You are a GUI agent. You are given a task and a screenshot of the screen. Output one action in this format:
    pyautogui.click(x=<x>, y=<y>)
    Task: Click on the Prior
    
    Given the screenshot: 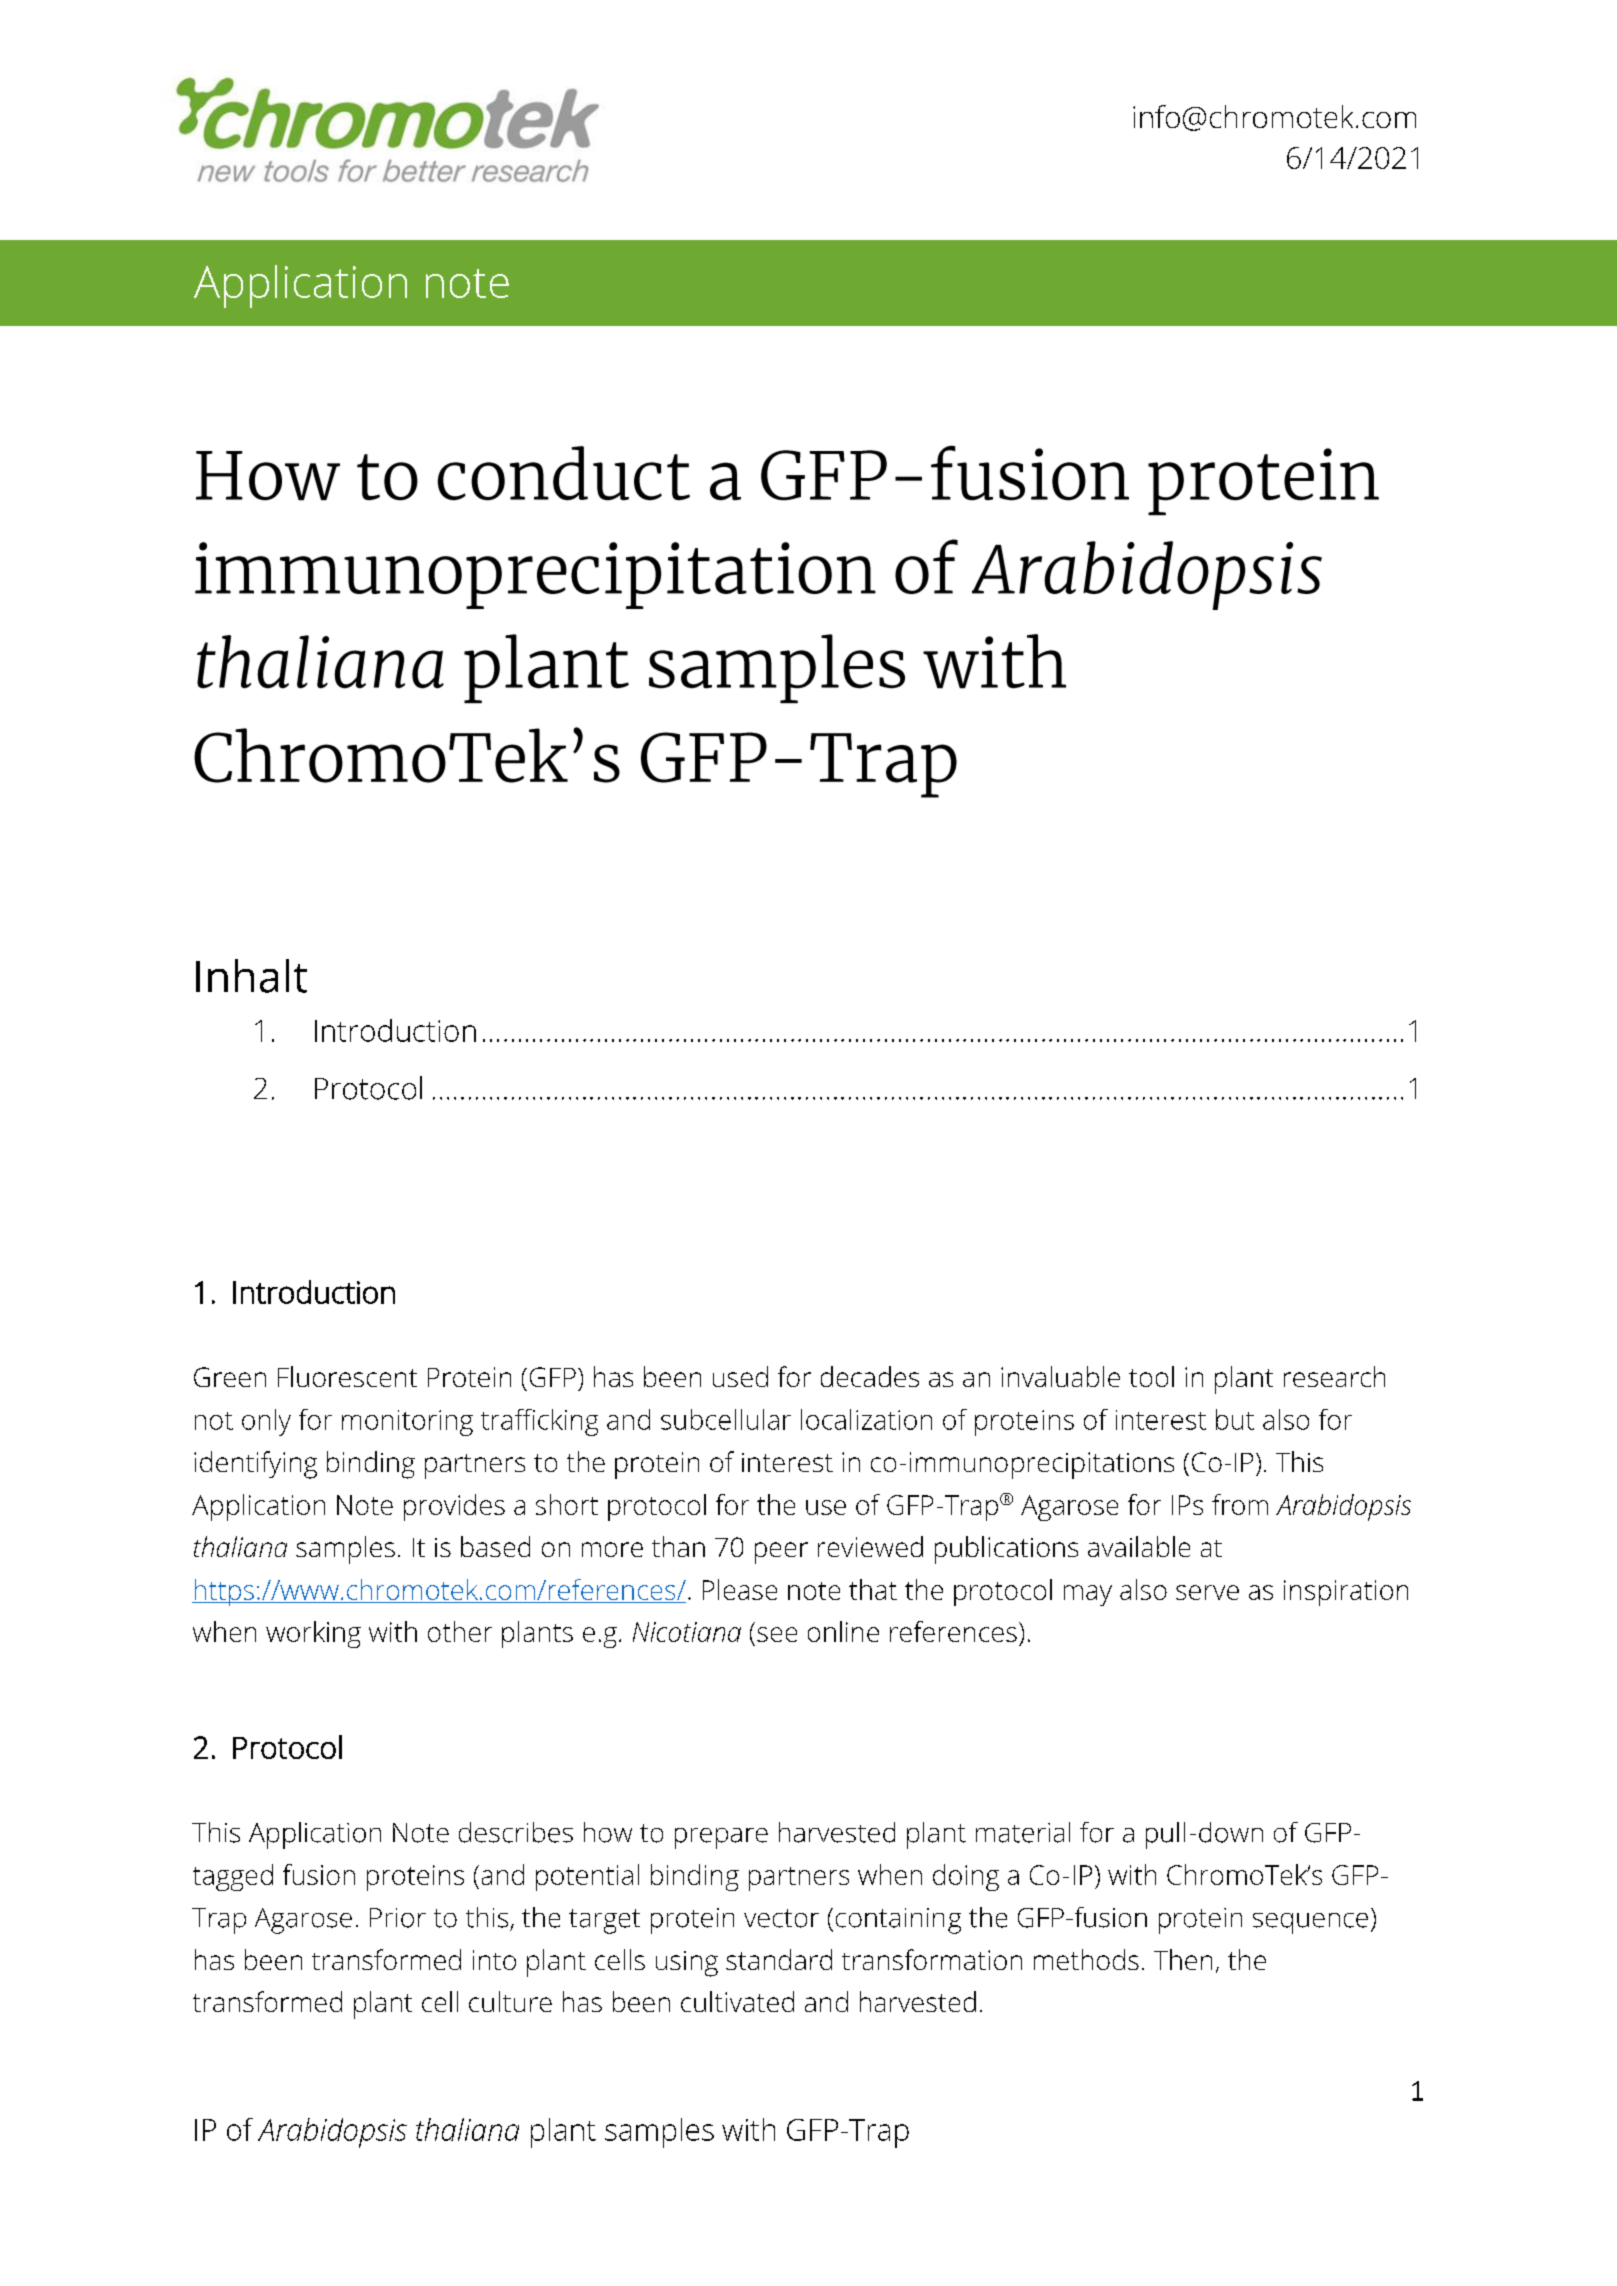 What is the action you would take?
    pyautogui.click(x=398, y=1918)
